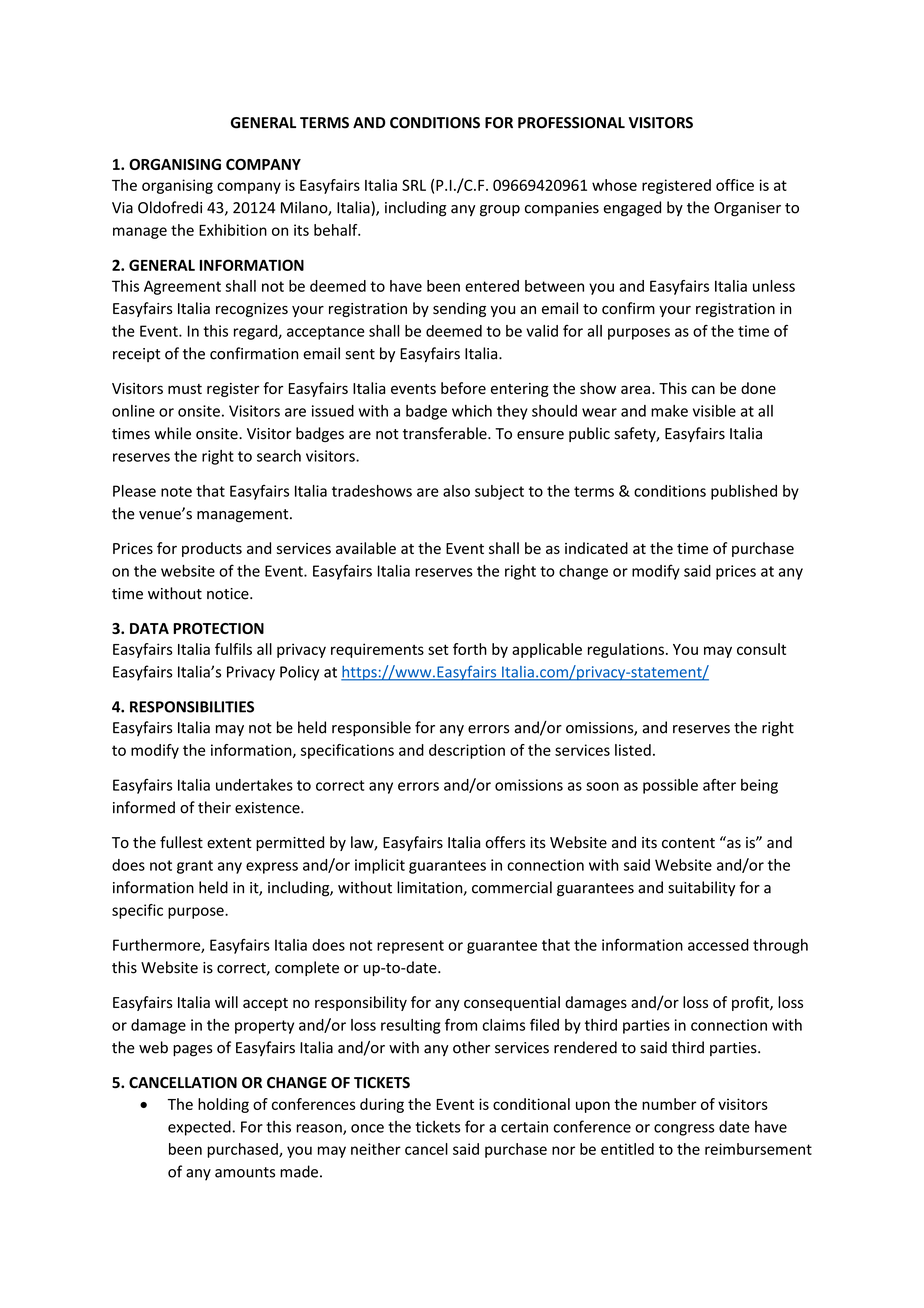 The image size is (924, 1308). Describe the element at coordinates (185, 389) in the screenshot. I see `must` at that location.
